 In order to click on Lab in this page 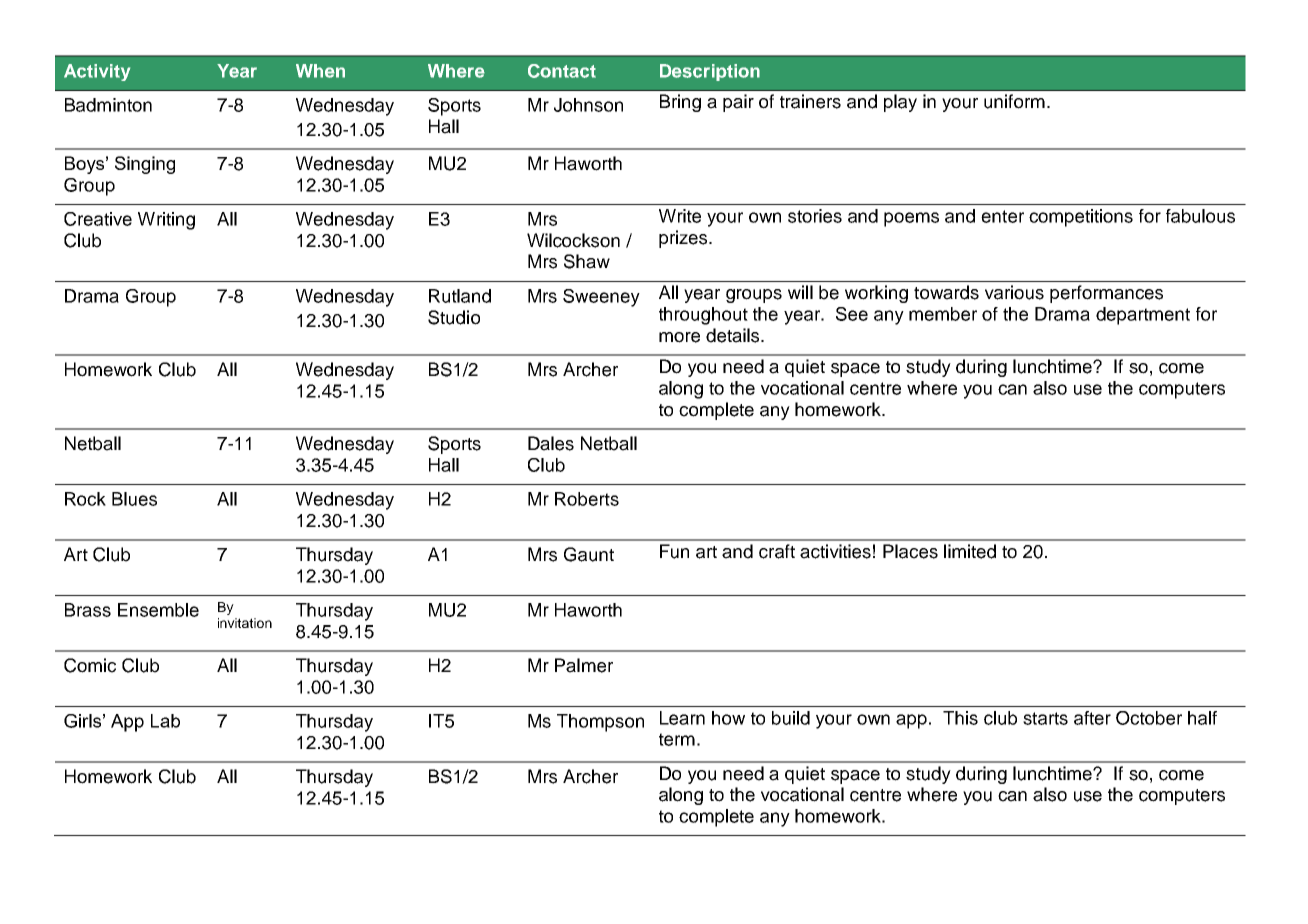, I will do `click(165, 721)`.
